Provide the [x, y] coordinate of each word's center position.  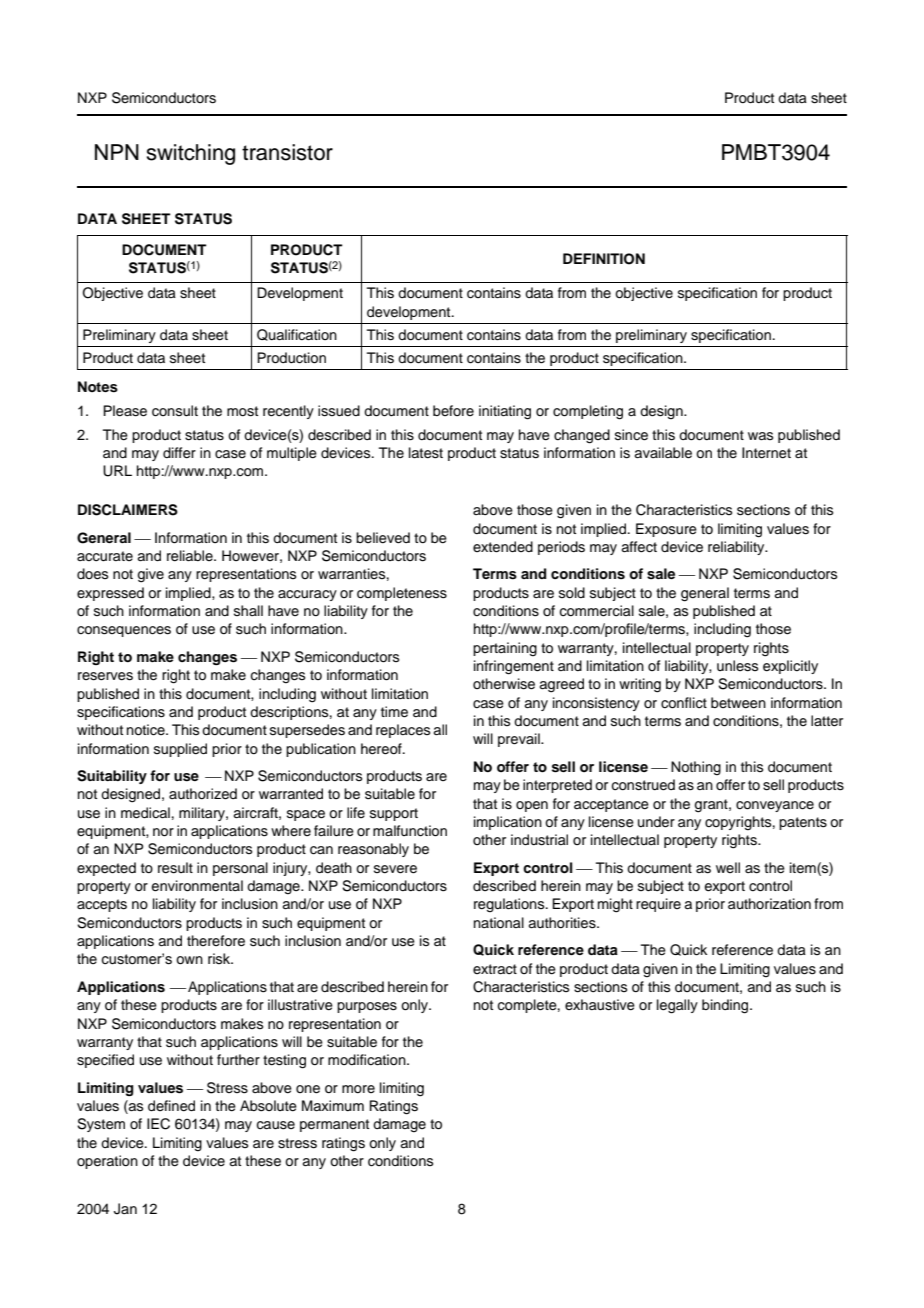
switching [190, 154]
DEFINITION [604, 259]
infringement [514, 667]
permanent [334, 1125]
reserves [105, 676]
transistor [287, 152]
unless [737, 666]
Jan [125, 1209]
